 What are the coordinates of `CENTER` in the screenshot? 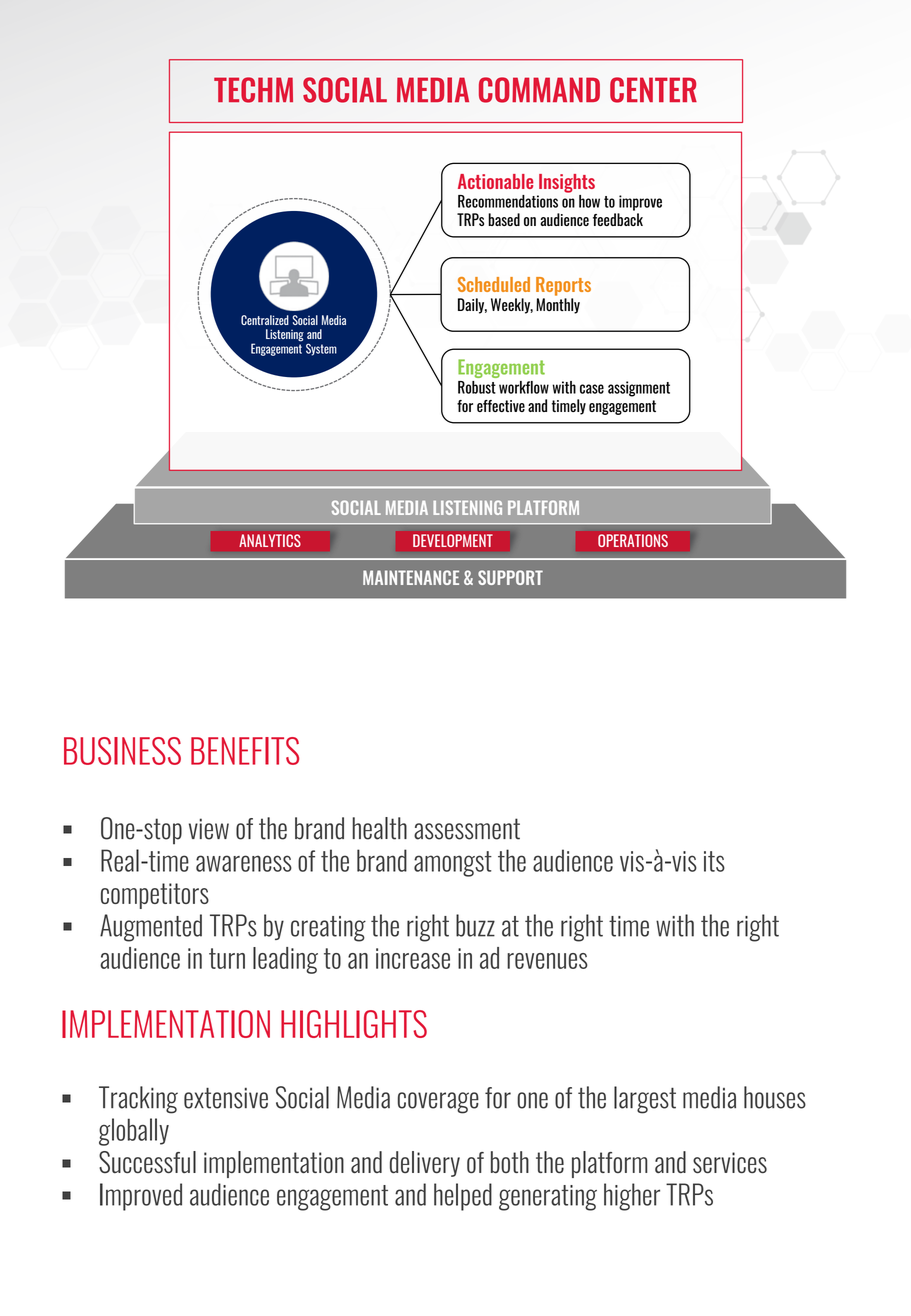 It's located at (653, 90).
